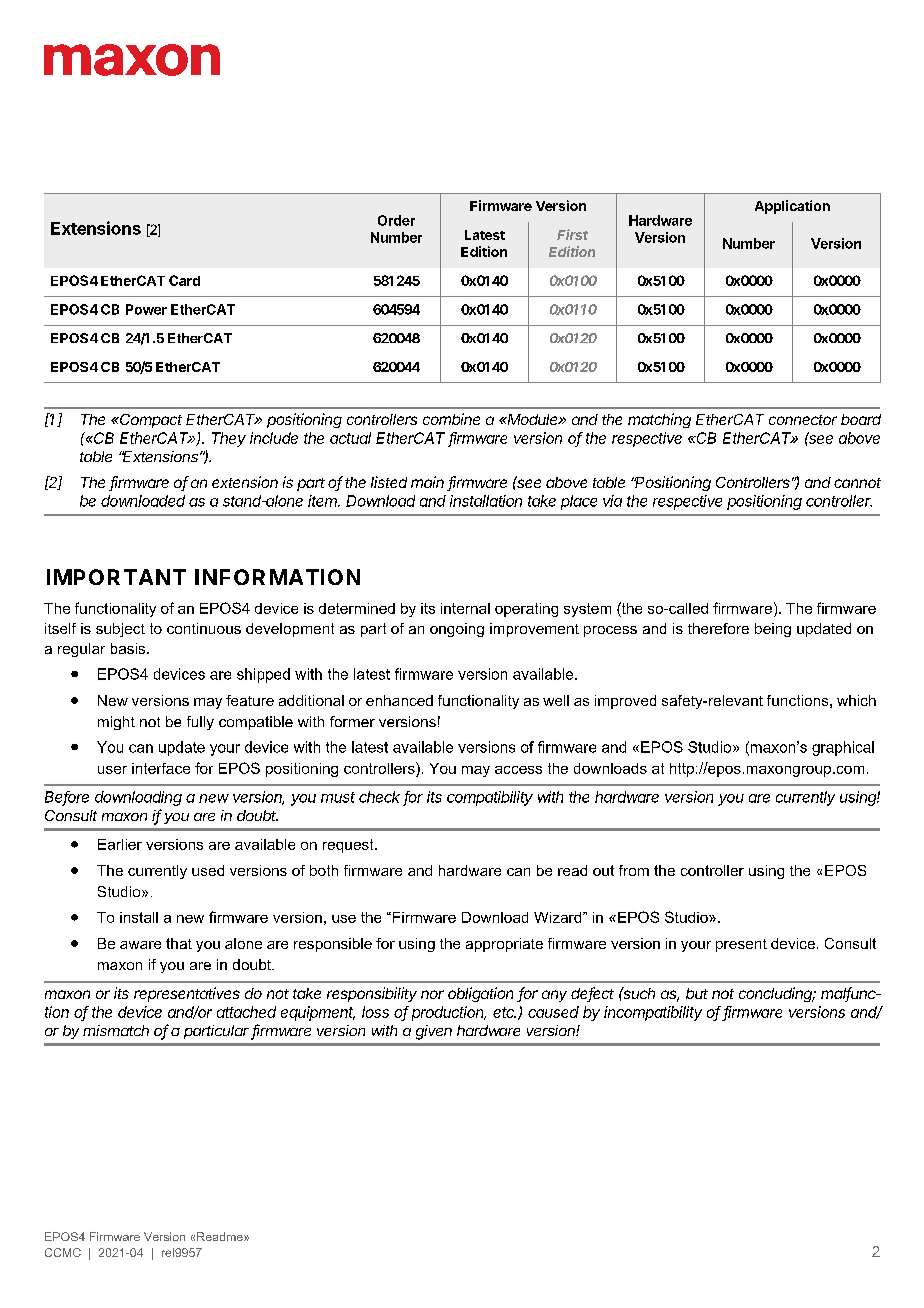 The width and height of the page is (924, 1308). I want to click on nor, so click(432, 994).
